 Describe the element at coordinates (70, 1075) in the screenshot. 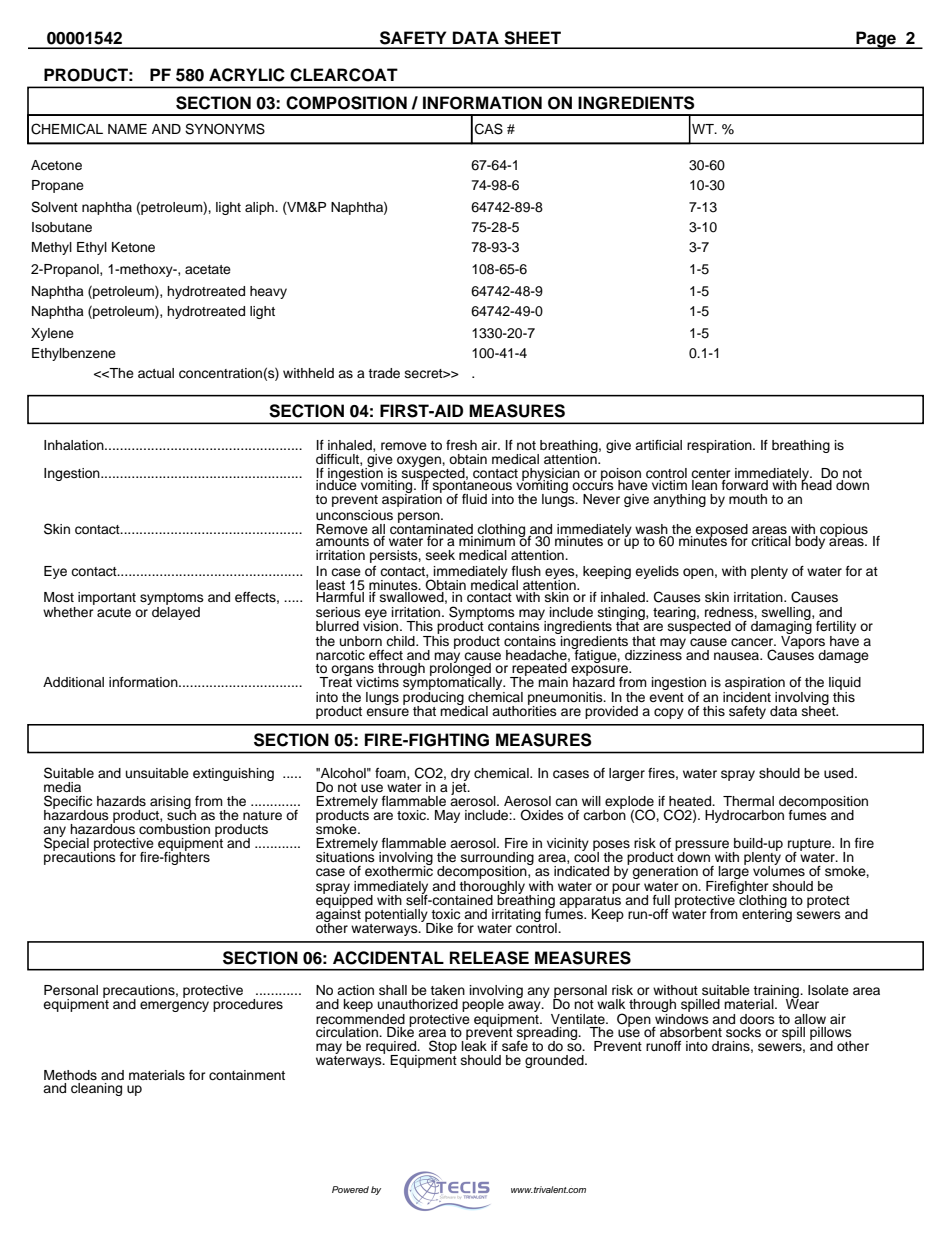

I see `Methods` at that location.
